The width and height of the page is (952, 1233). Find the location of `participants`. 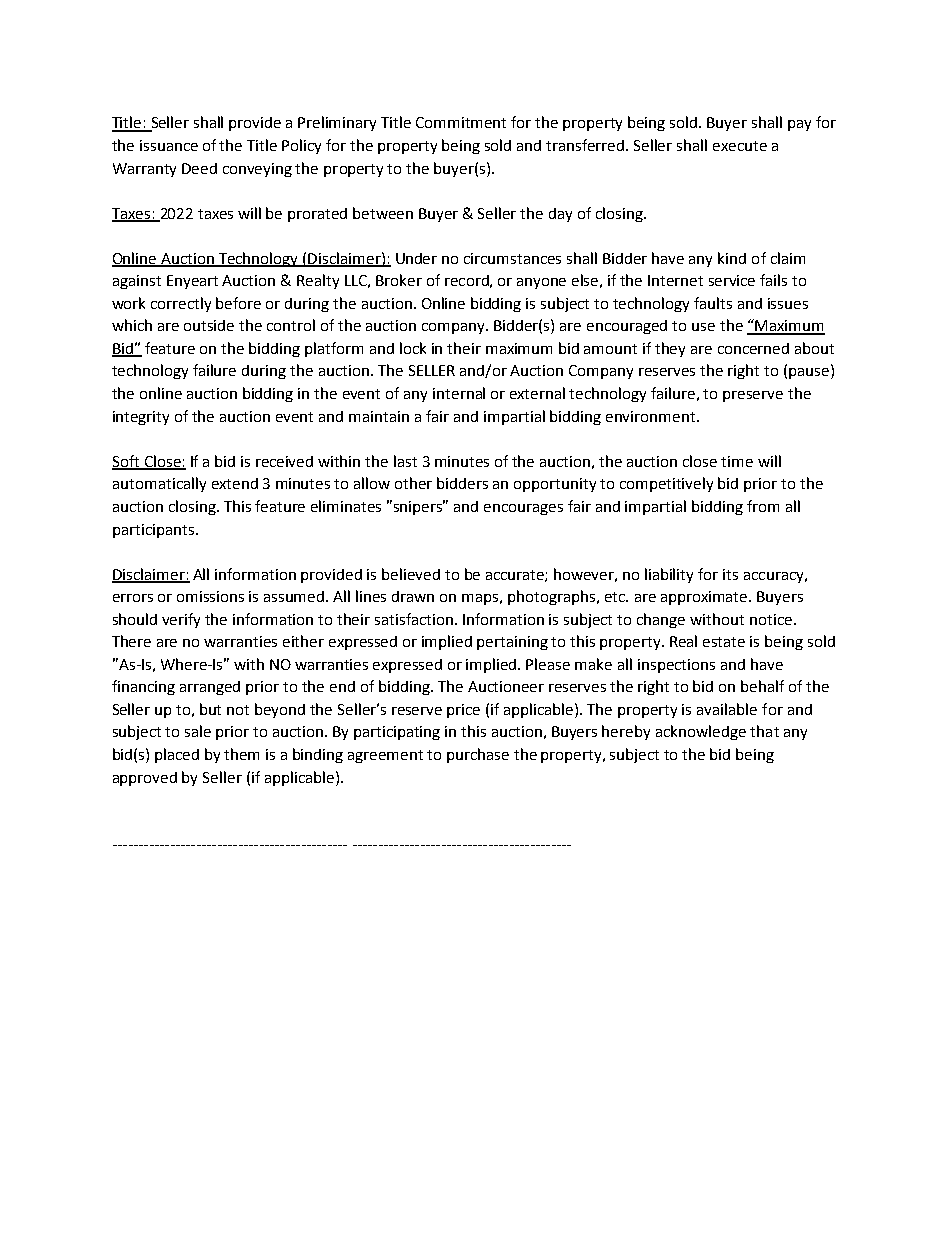

participants is located at coordinates (153, 531).
